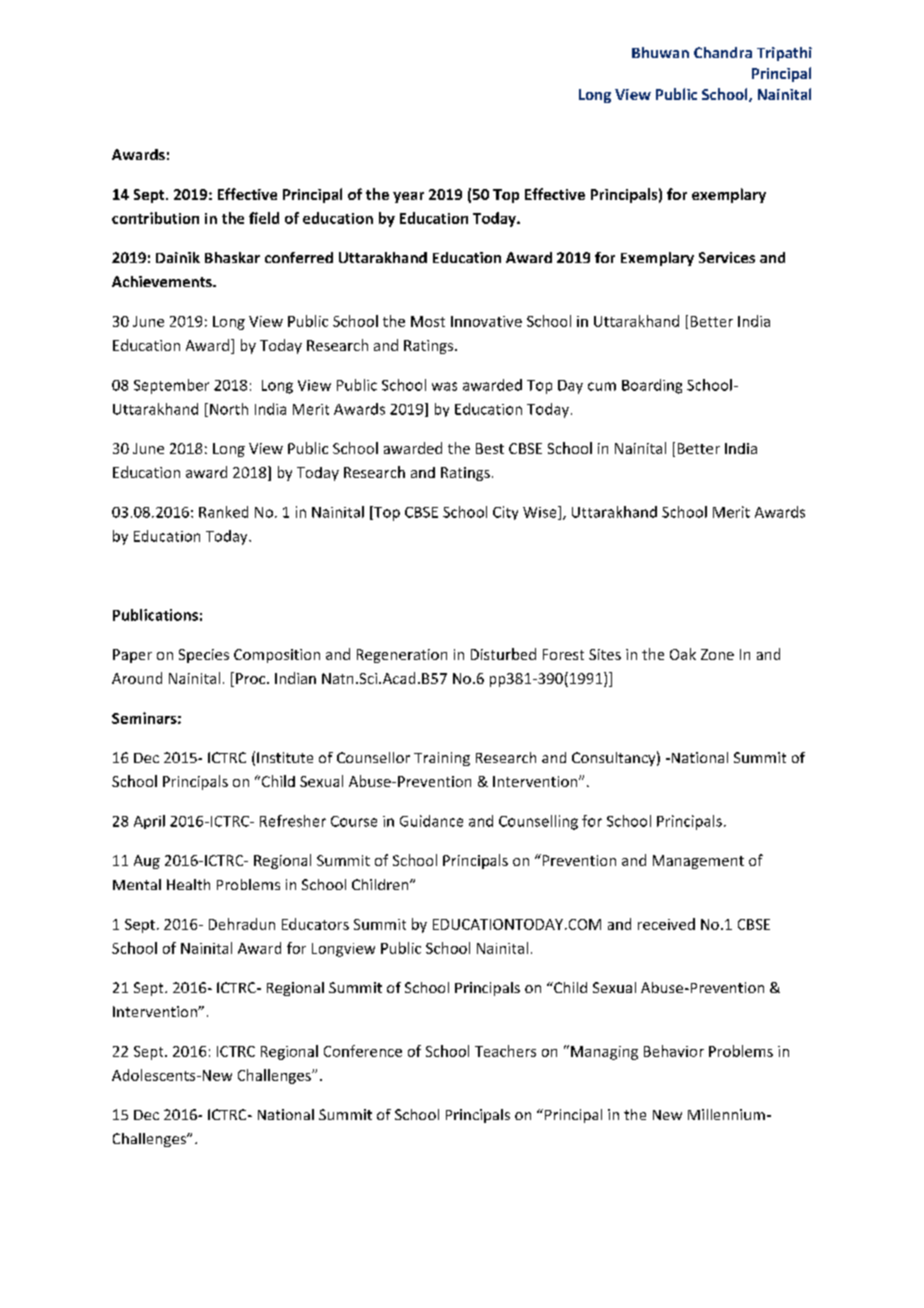  I want to click on field, so click(264, 218).
